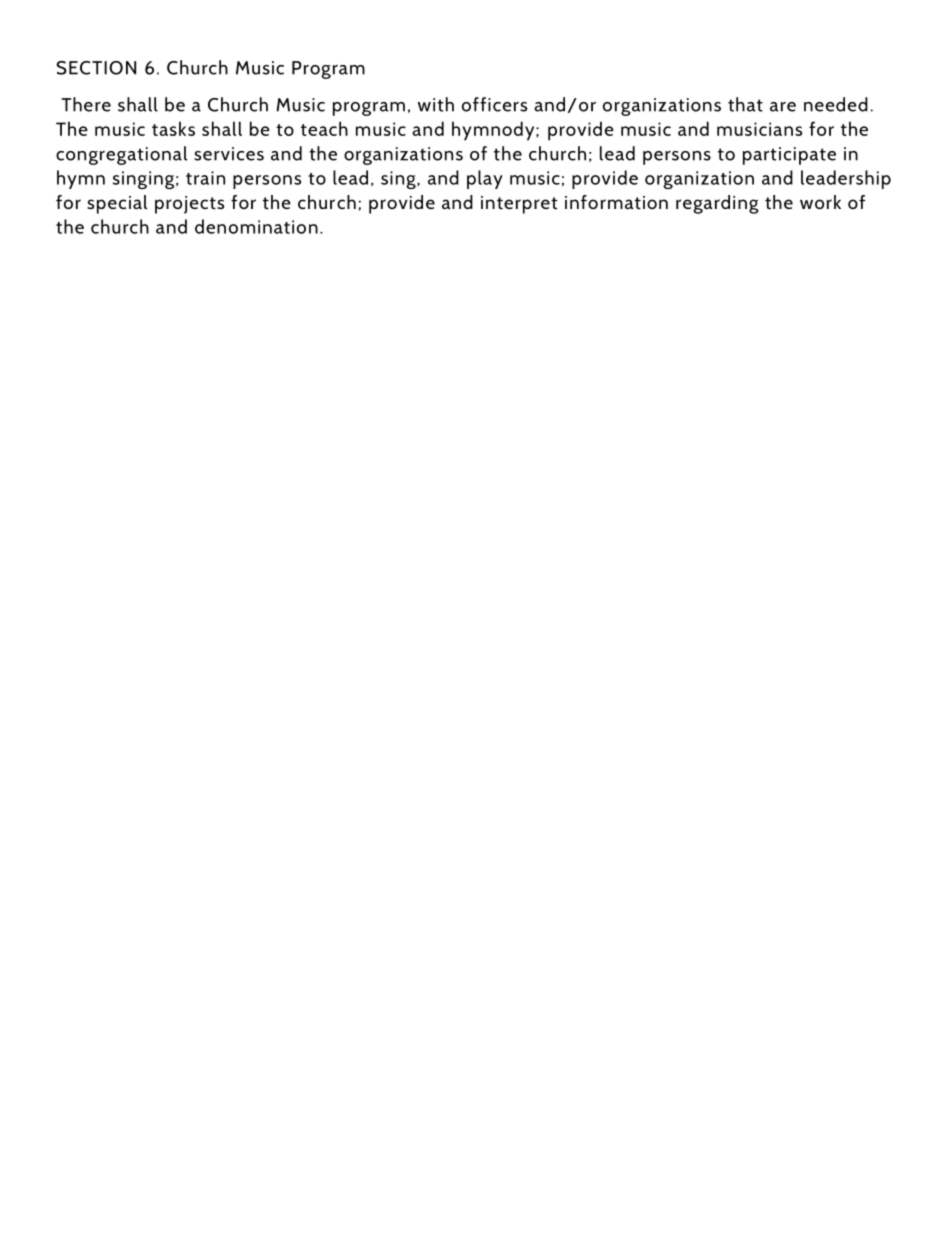  I want to click on denomination, so click(256, 226).
